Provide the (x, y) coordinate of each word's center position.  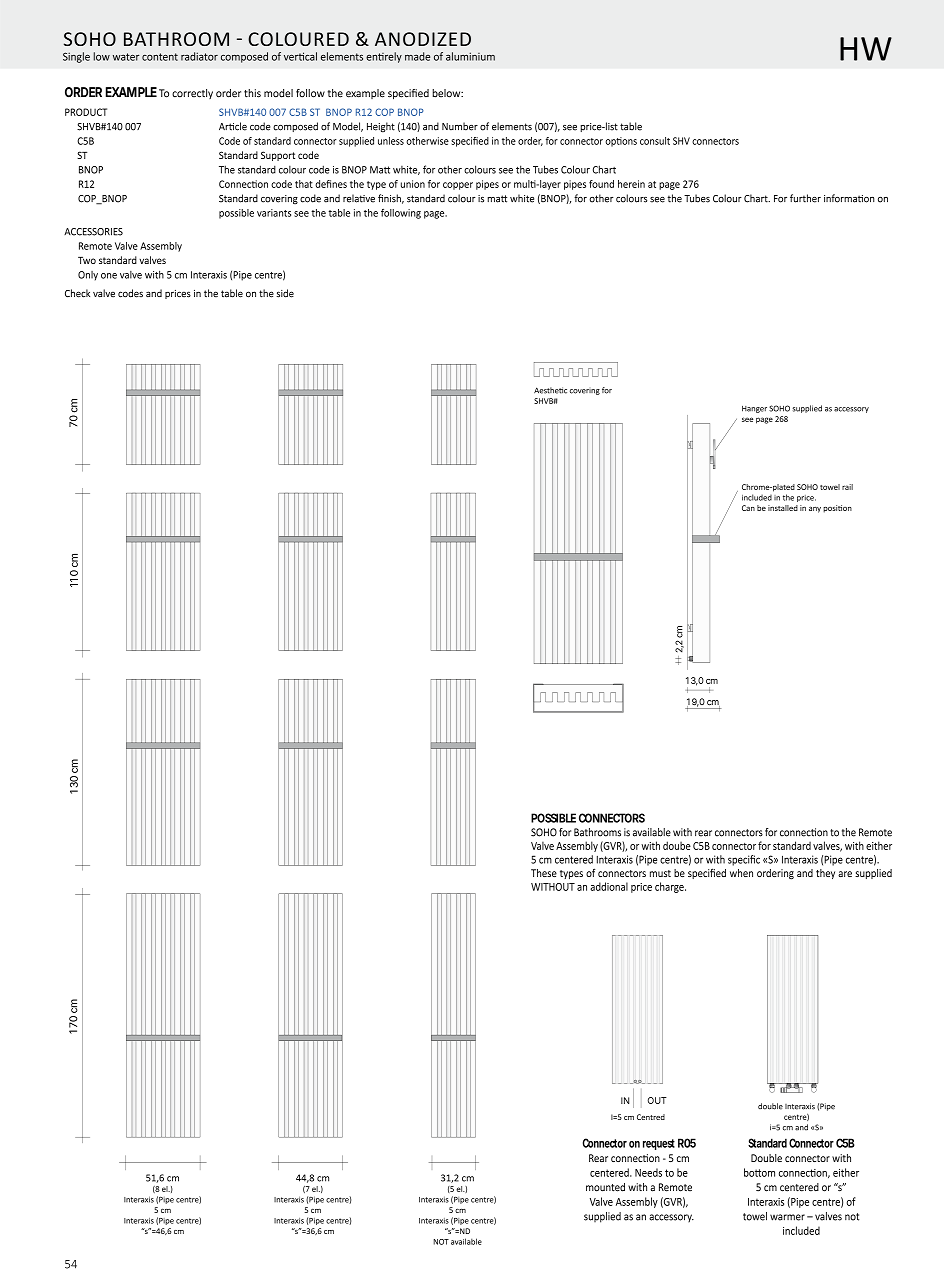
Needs (648, 1172)
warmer (787, 1217)
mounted (605, 1187)
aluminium (470, 56)
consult (655, 141)
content (160, 57)
